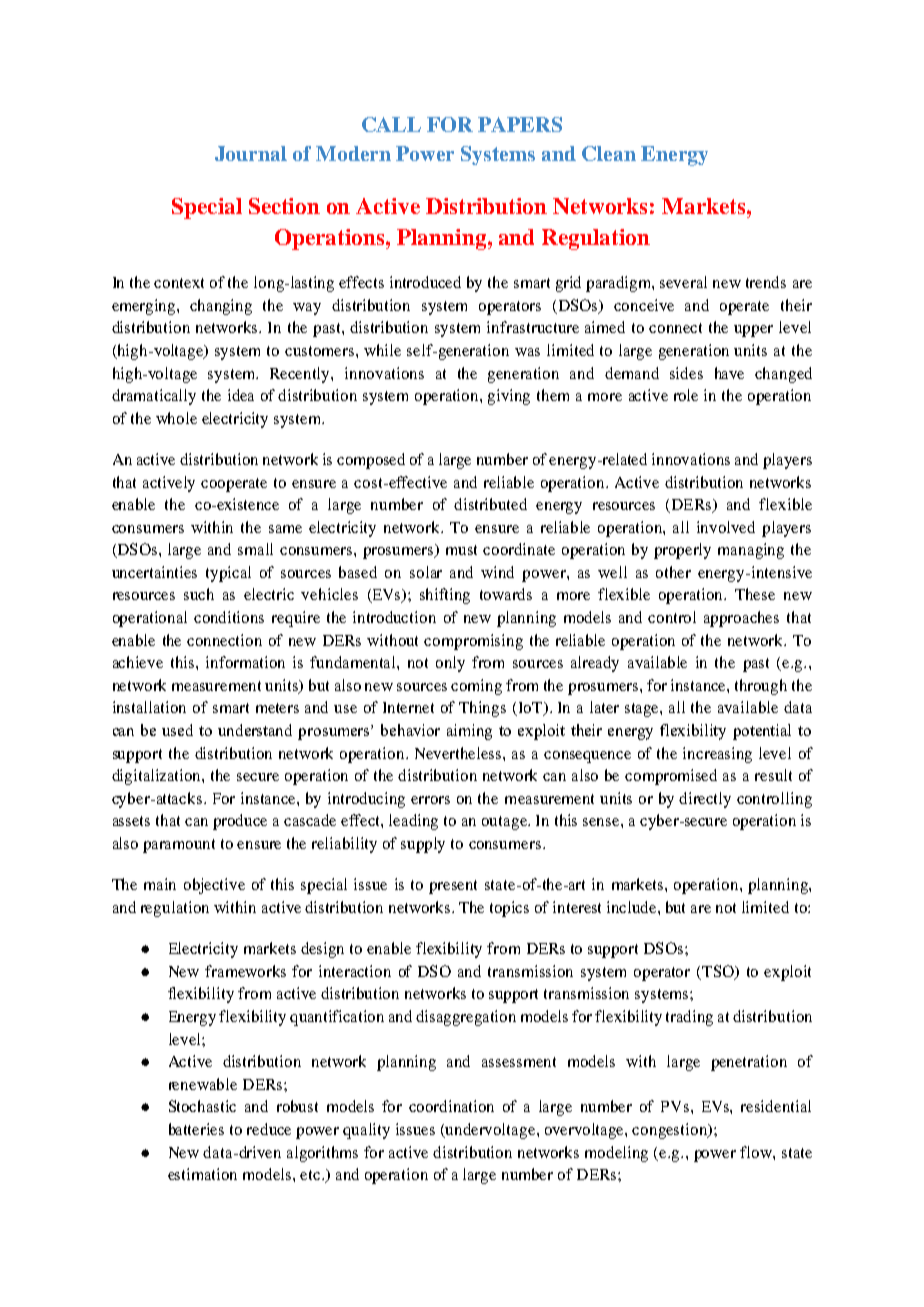  I want to click on Clean, so click(609, 153).
